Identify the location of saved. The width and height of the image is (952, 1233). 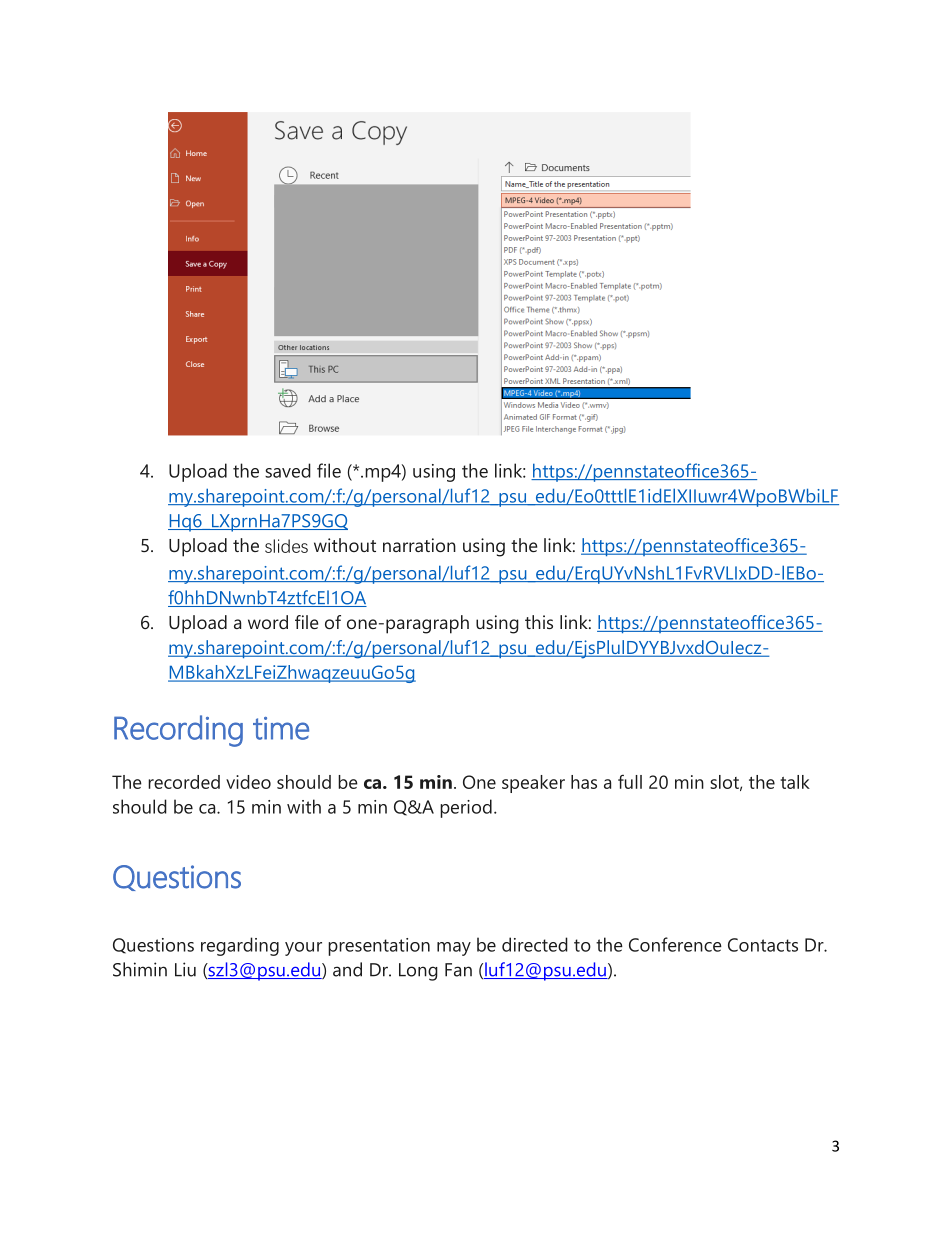
(288, 470).
